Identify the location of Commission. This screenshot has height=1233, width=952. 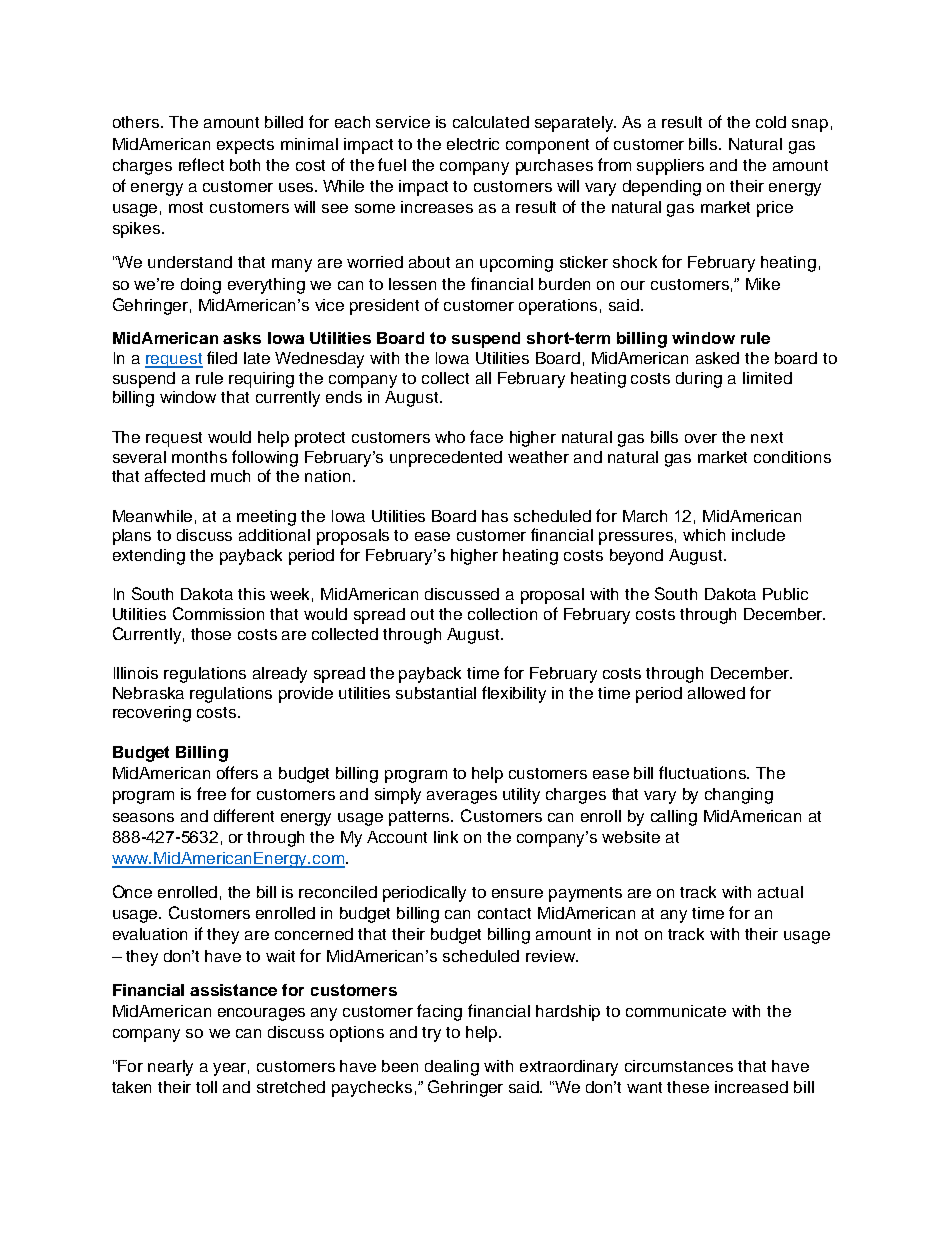
(218, 613).
